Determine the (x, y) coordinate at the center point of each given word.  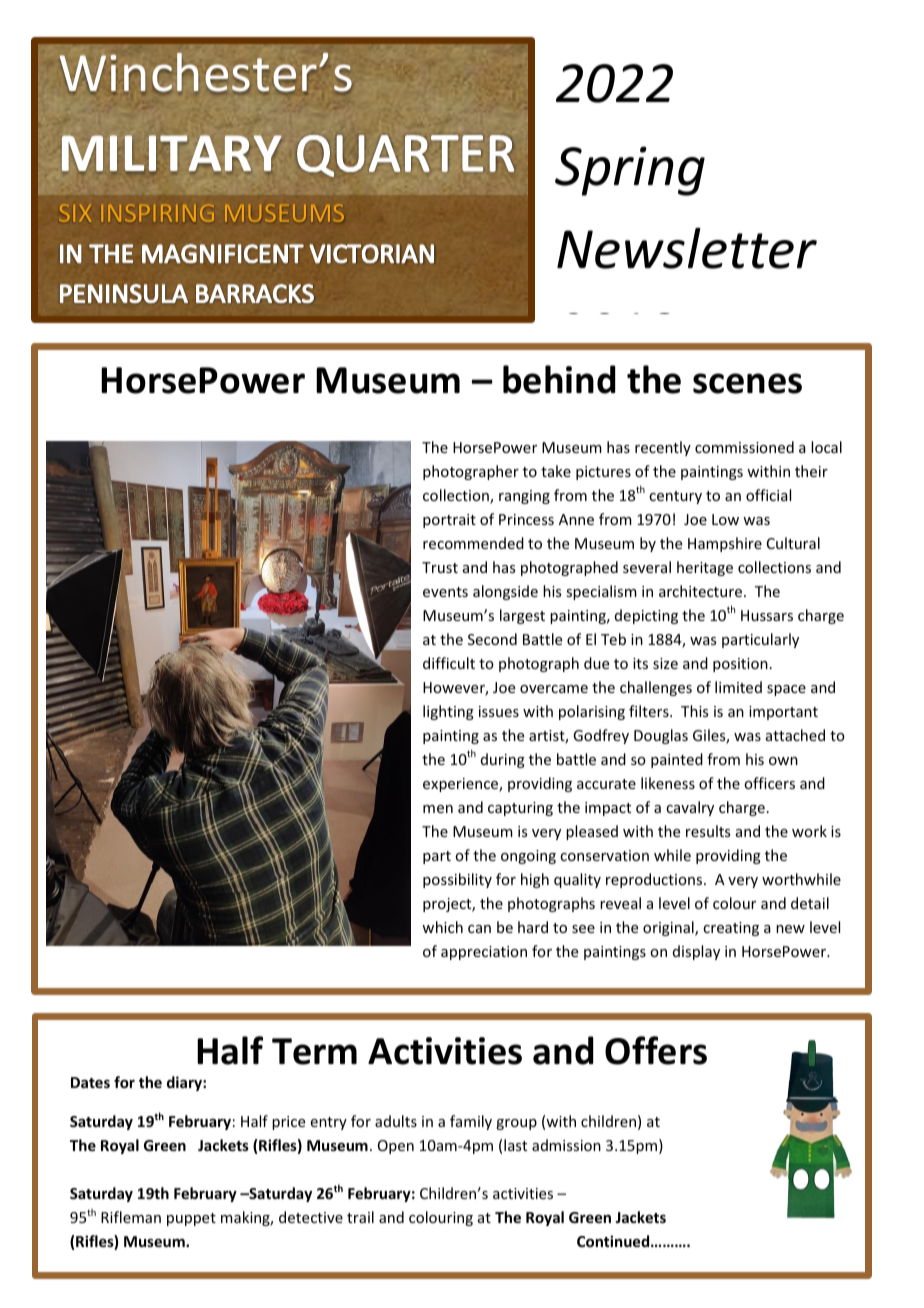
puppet (191, 1219)
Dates (90, 1082)
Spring (630, 171)
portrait (449, 521)
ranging (524, 497)
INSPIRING (158, 213)
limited (738, 687)
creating (731, 929)
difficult (449, 663)
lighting (448, 712)
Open (396, 1147)
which (442, 927)
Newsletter (687, 248)
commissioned (744, 447)
